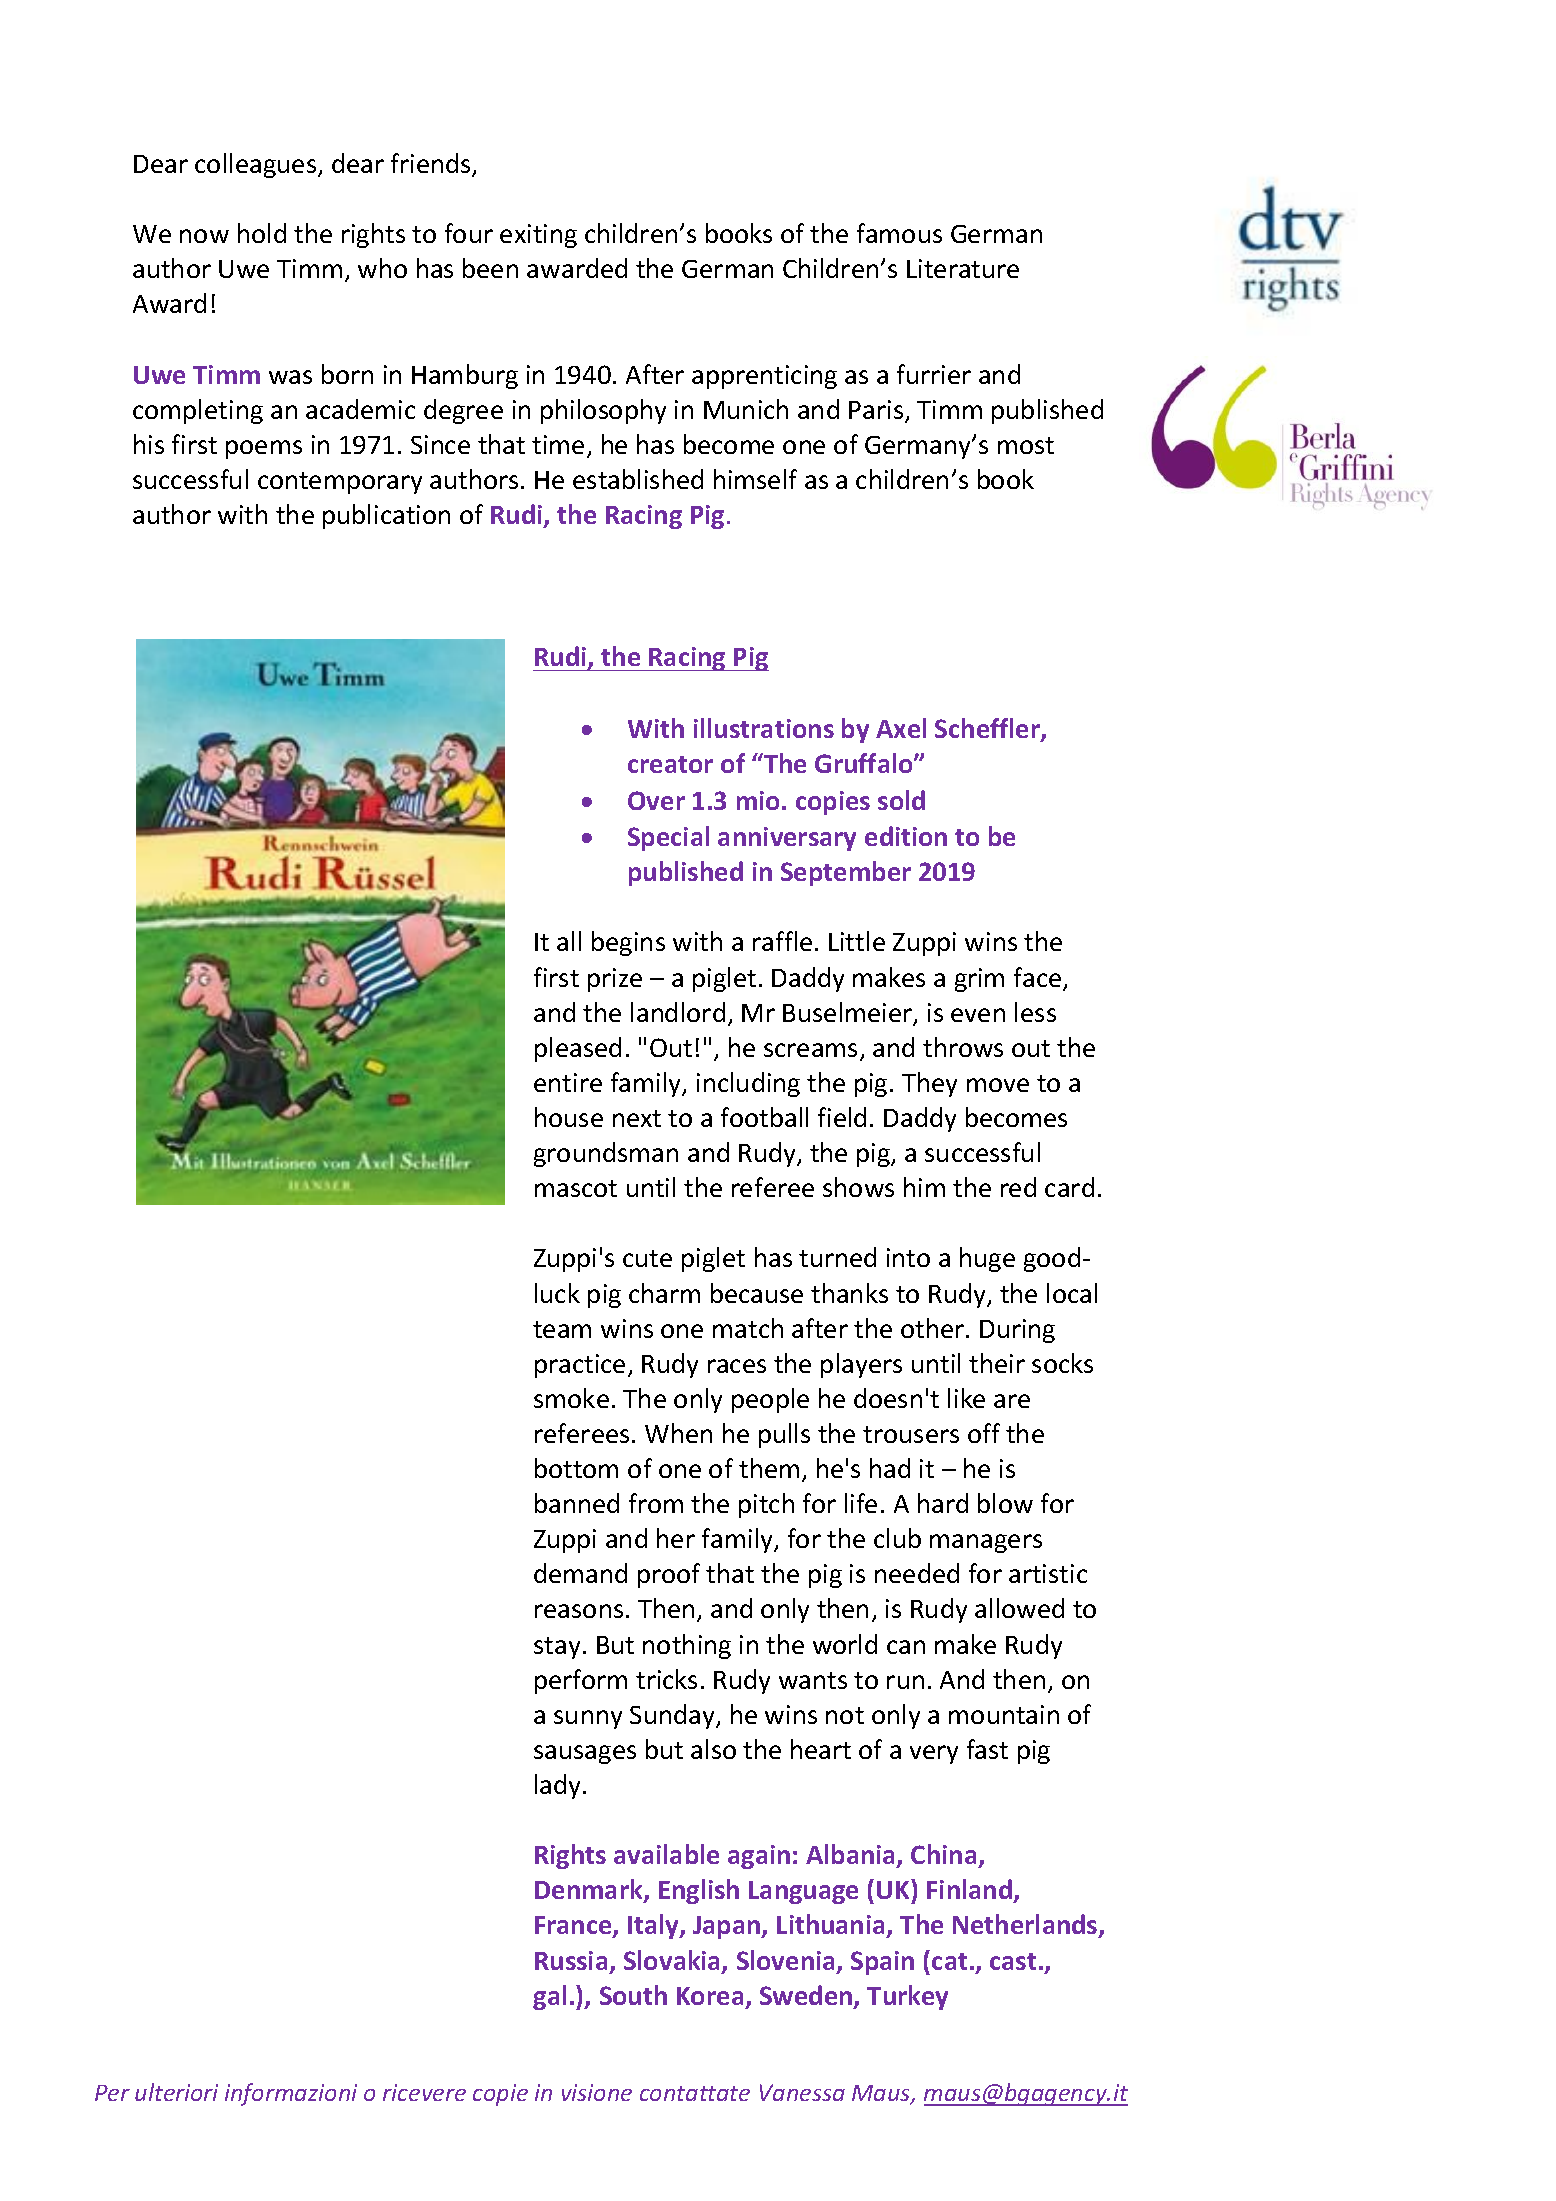 This screenshot has width=1556, height=2201. I want to click on house, so click(569, 1117).
